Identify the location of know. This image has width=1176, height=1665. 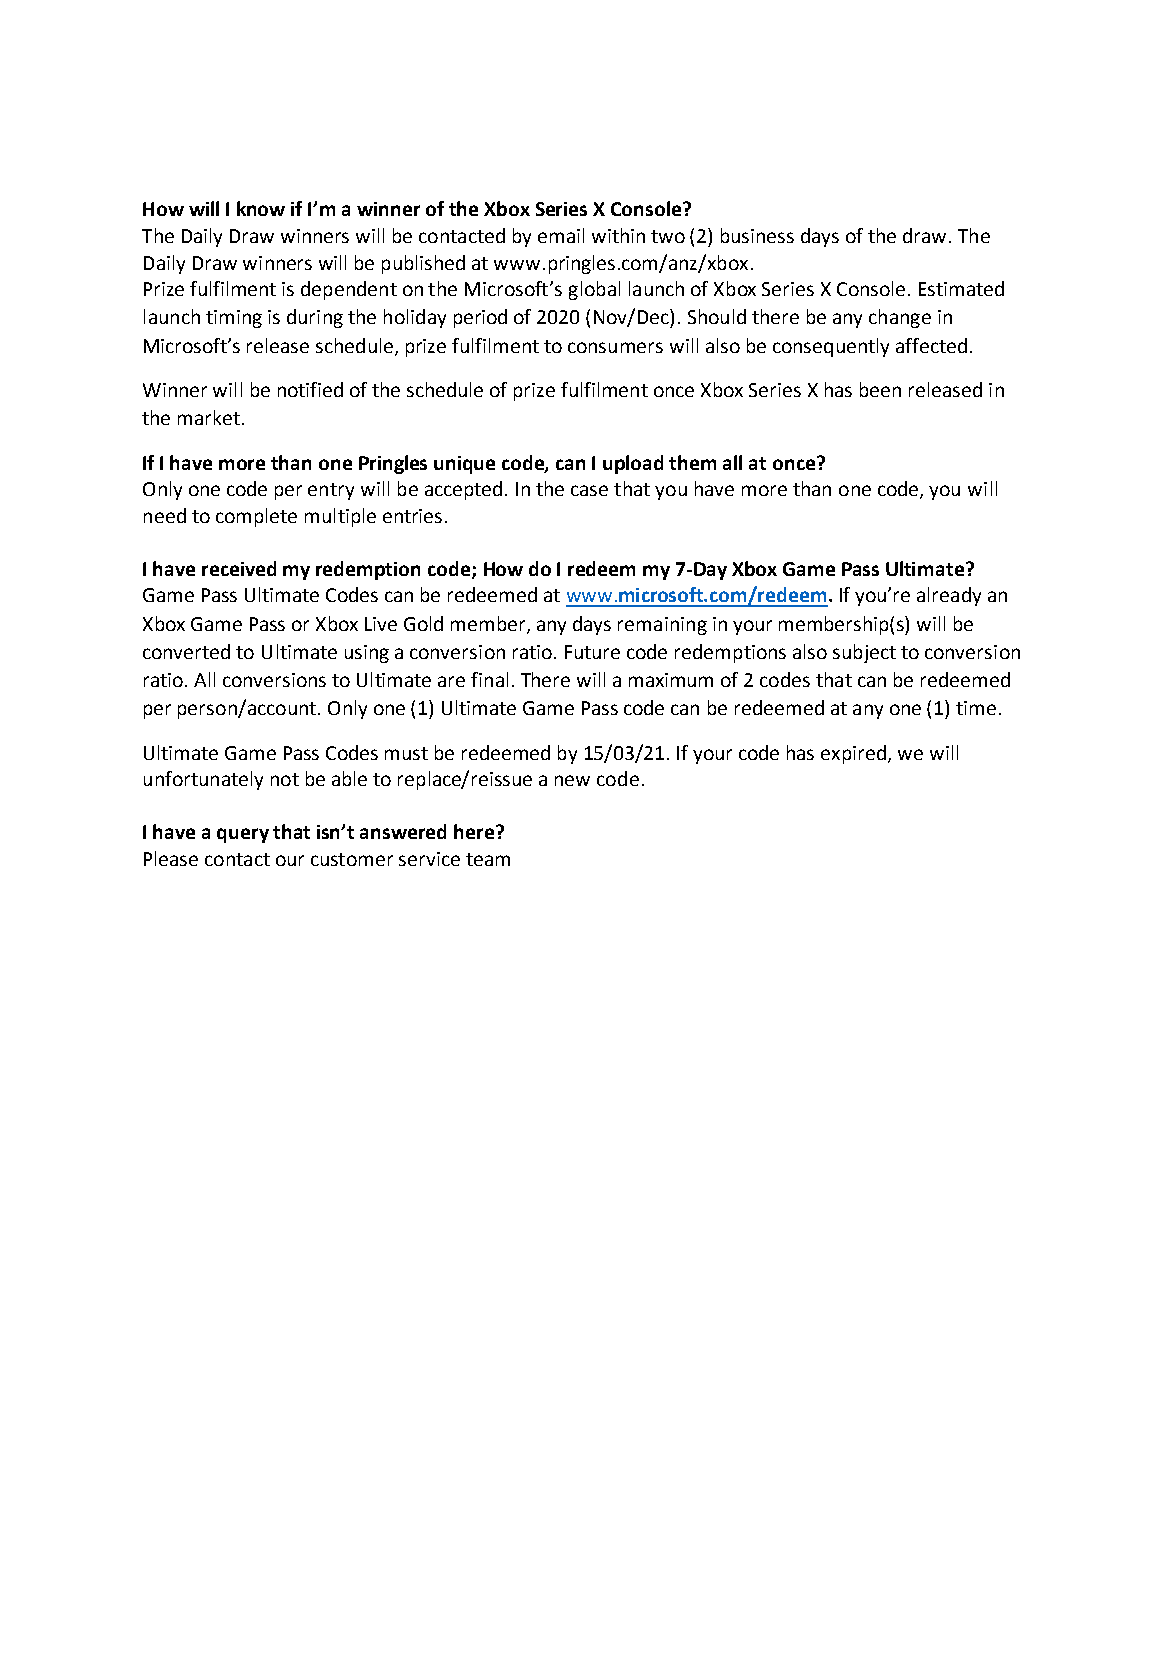
(261, 208).
